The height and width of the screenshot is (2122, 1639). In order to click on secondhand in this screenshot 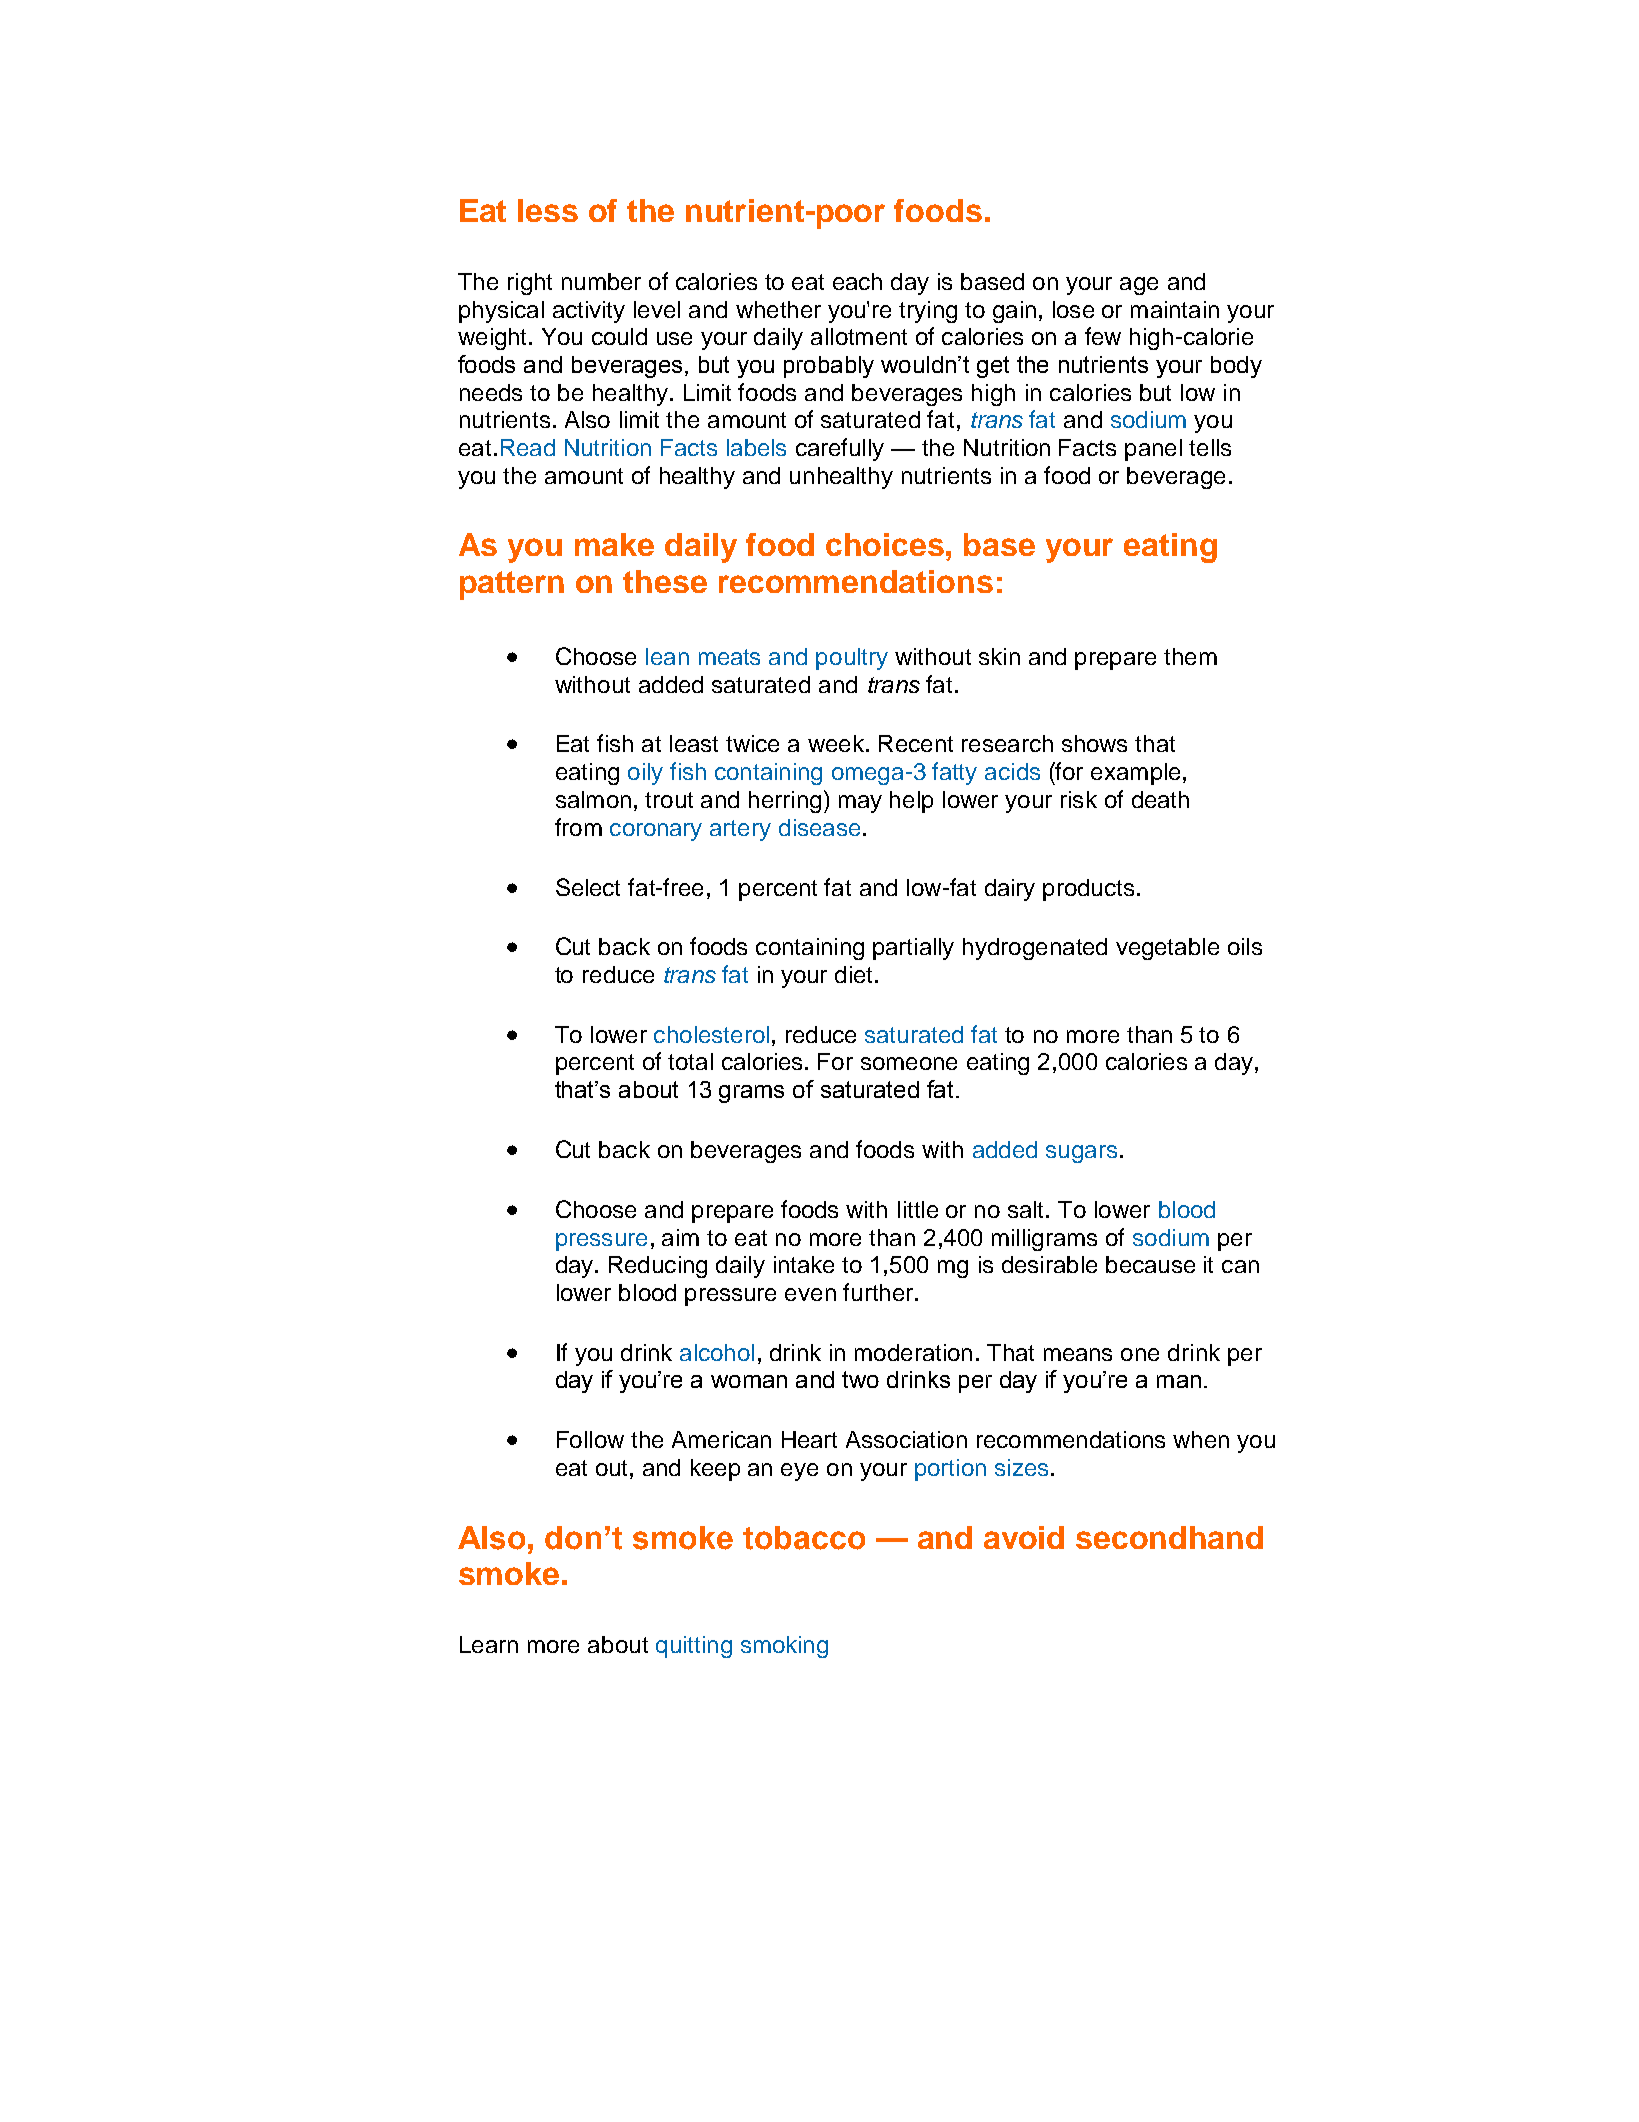, I will do `click(1169, 1537)`.
